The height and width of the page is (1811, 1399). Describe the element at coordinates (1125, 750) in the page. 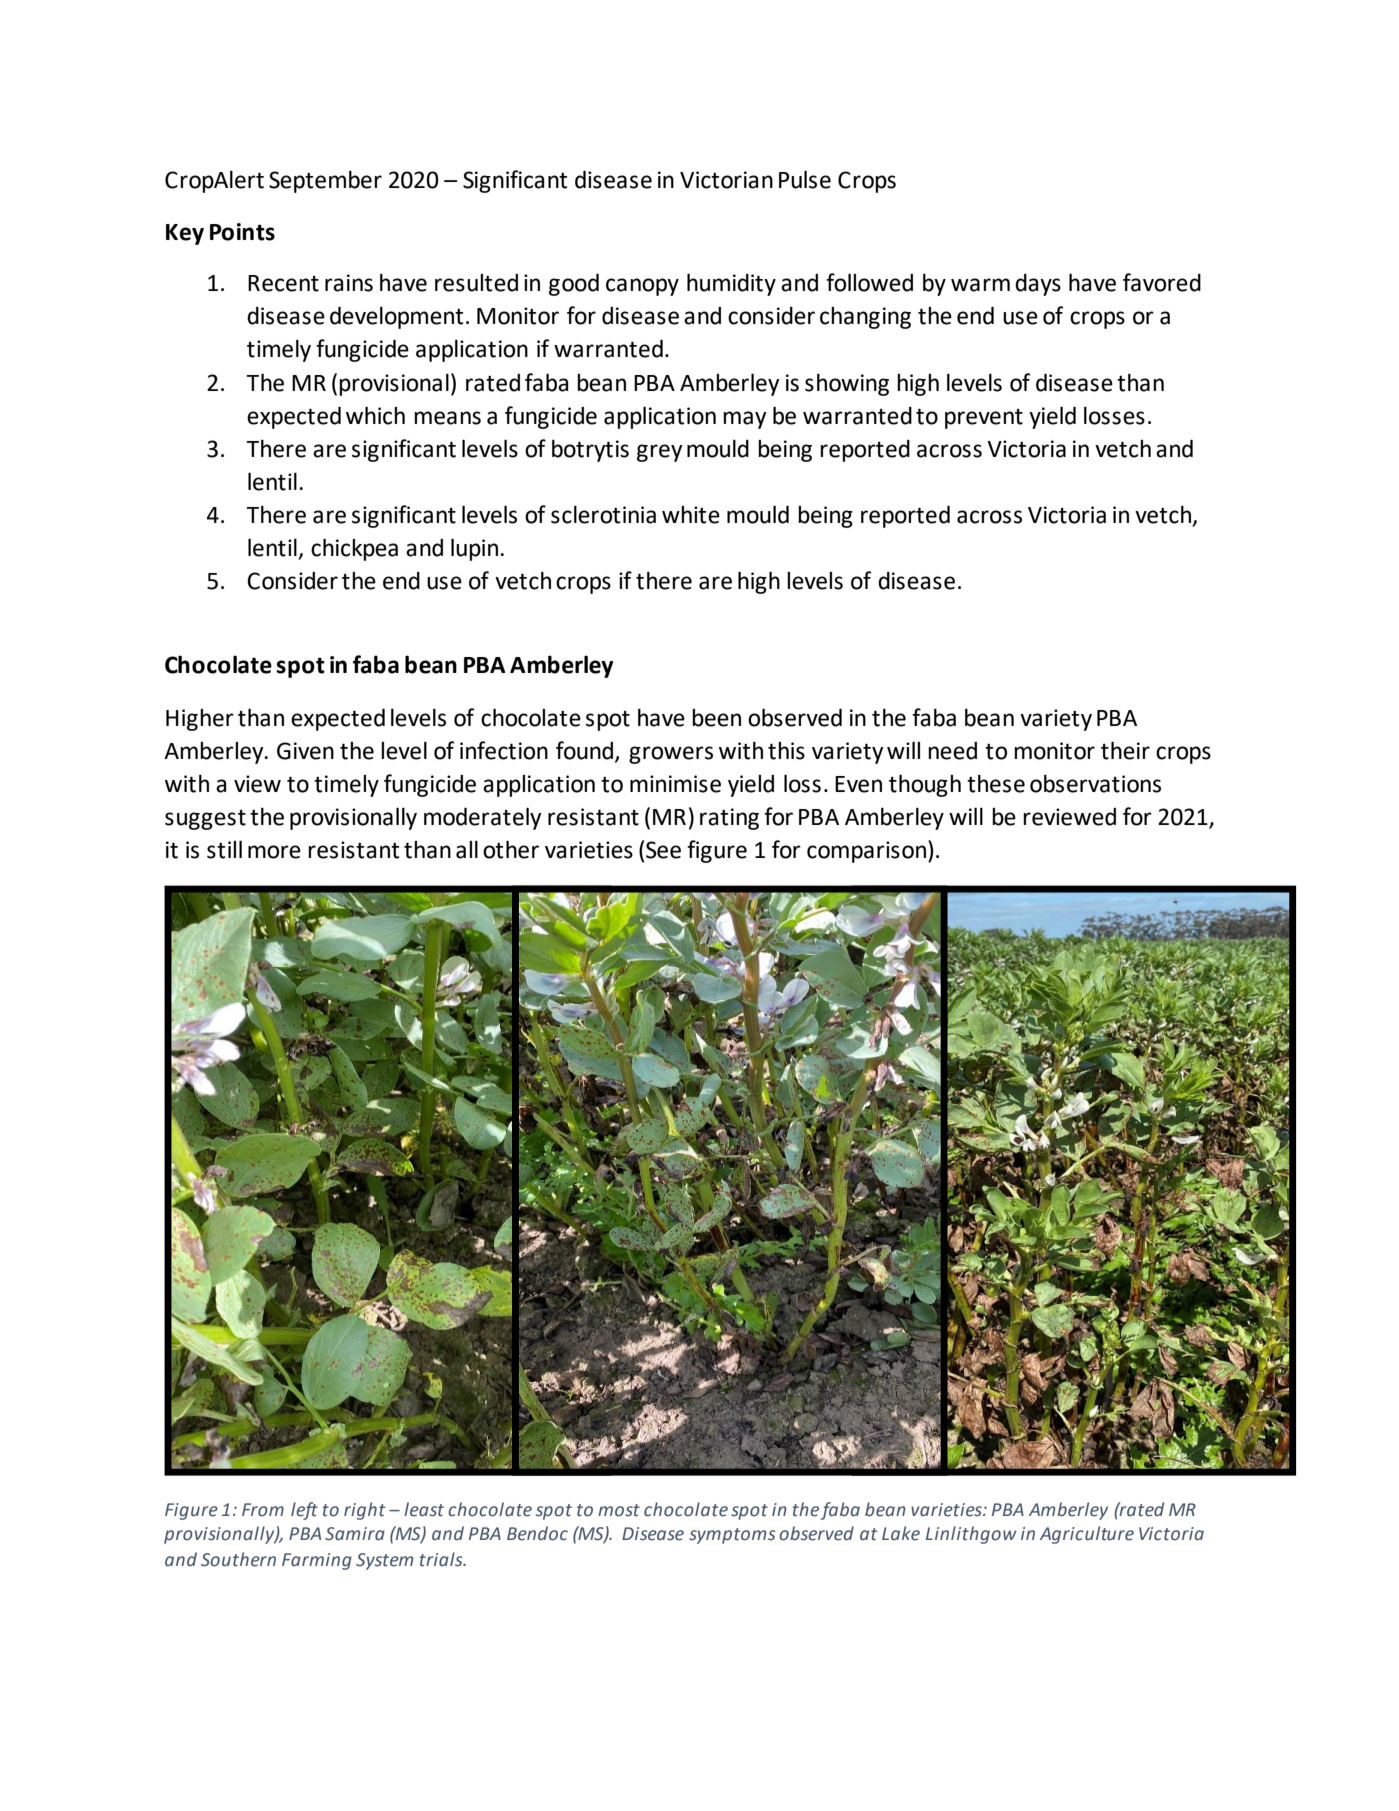

I see `their` at that location.
